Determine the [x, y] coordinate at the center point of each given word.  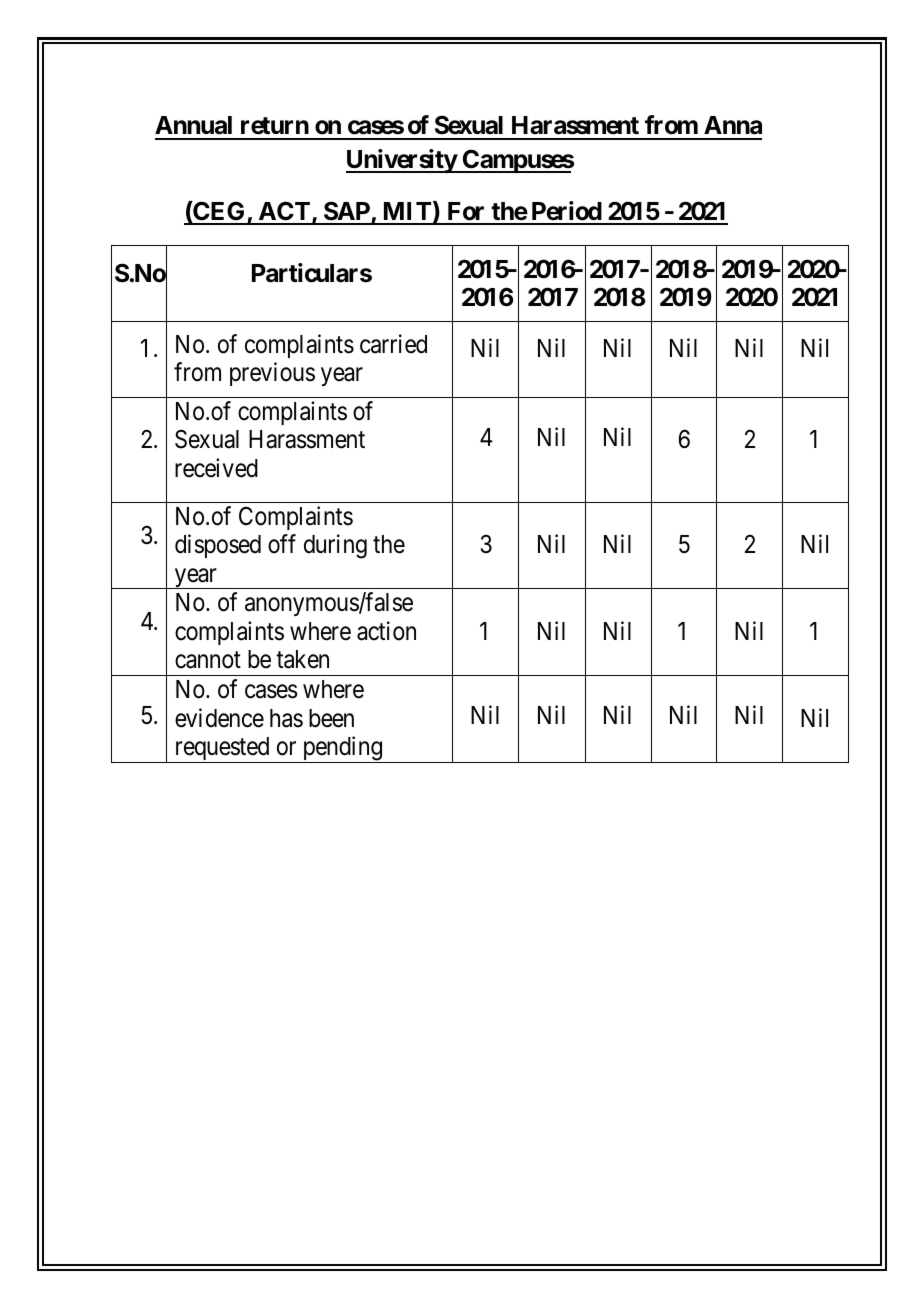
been [331, 718]
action [386, 631]
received [216, 468]
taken [302, 659]
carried [393, 344]
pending [342, 749]
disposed [218, 546]
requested [222, 750]
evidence [219, 718]
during [335, 547]
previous [272, 374]
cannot [208, 660]
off [282, 544]
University [402, 161]
